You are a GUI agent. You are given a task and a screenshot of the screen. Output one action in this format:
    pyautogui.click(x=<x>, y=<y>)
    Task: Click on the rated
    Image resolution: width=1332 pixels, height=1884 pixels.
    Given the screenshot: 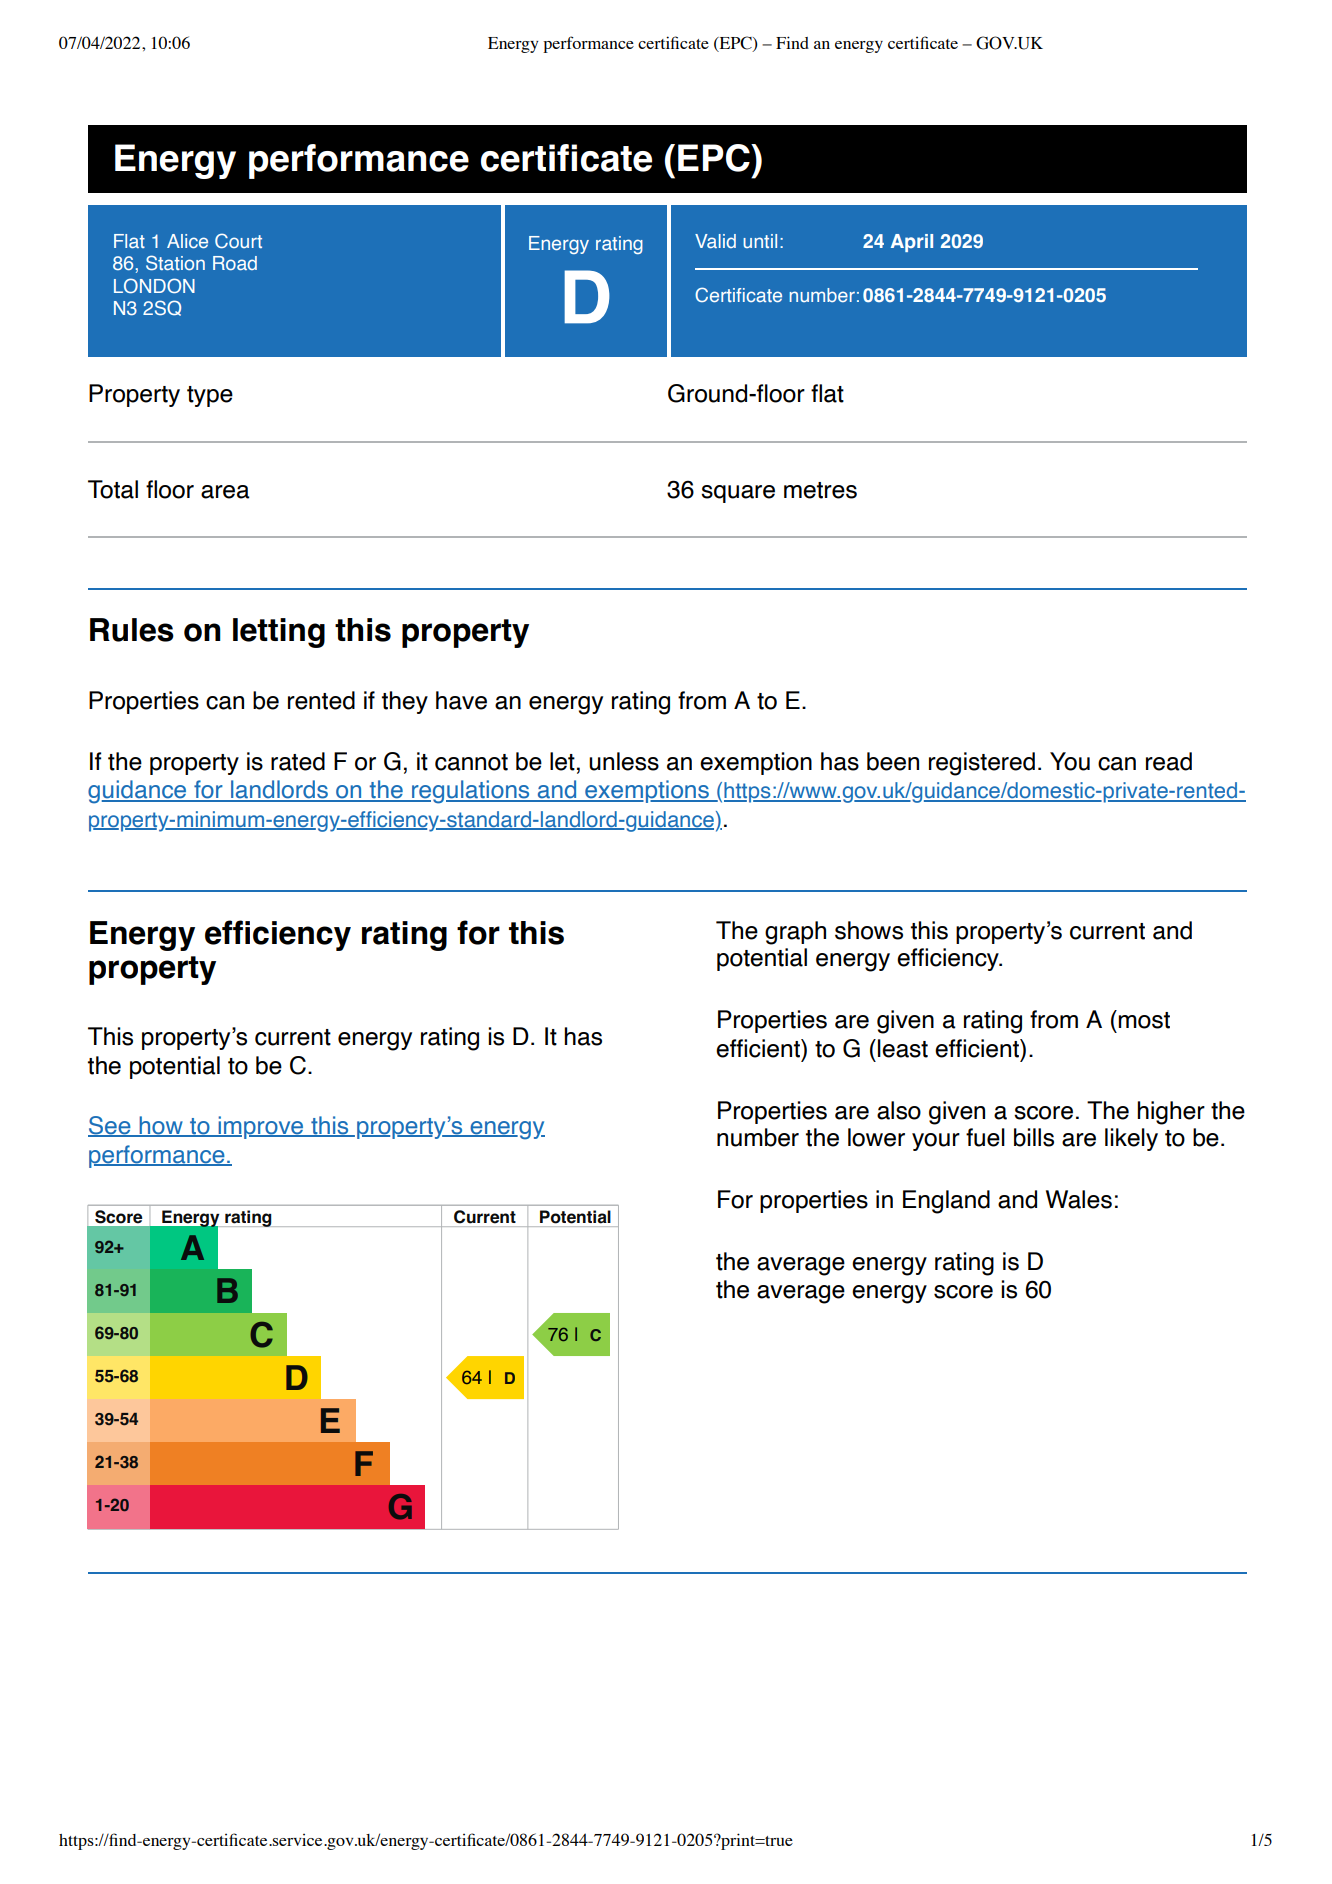 What is the action you would take?
    pyautogui.click(x=298, y=761)
